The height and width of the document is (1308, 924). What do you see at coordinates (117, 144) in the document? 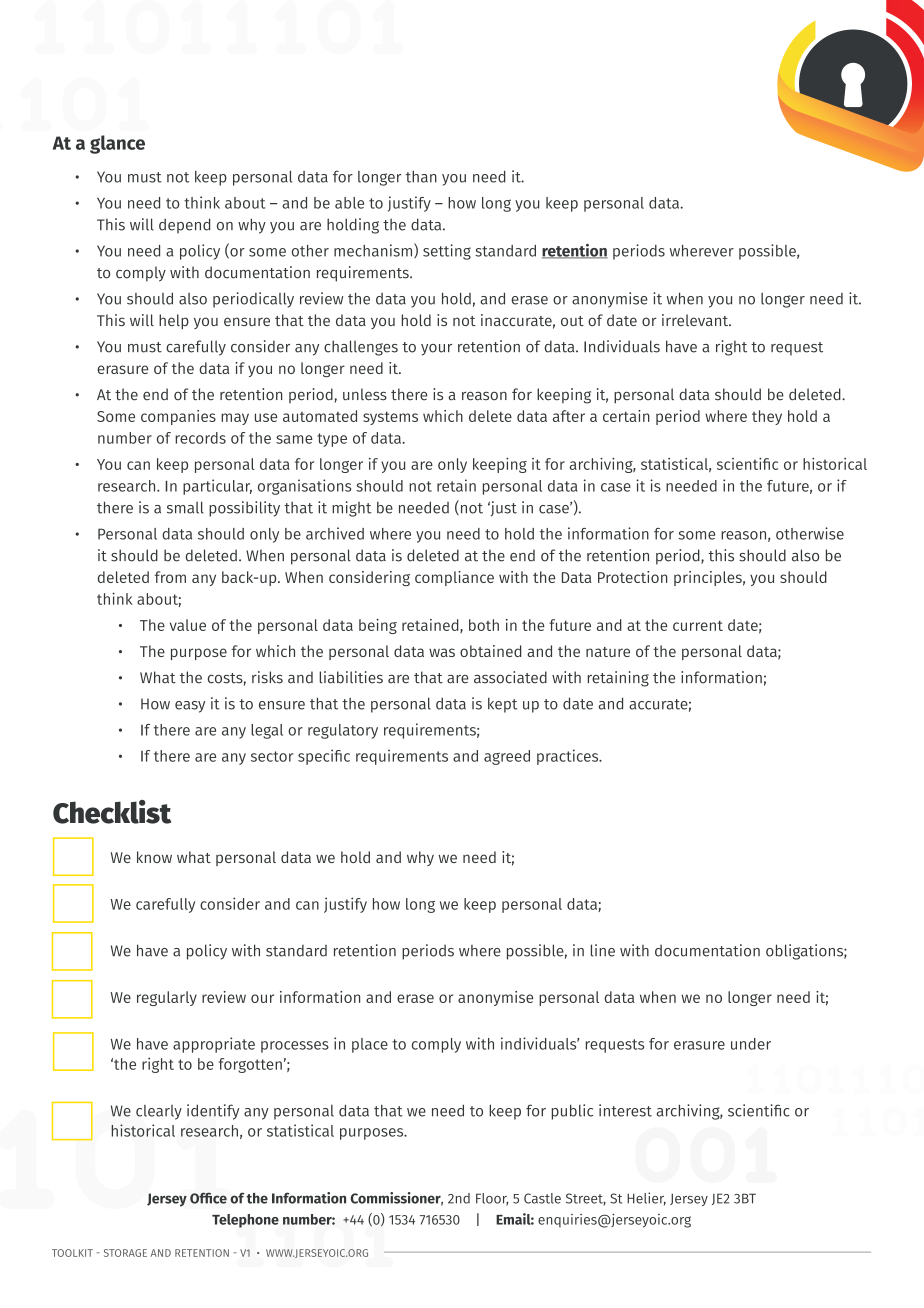
I see `glance` at bounding box center [117, 144].
